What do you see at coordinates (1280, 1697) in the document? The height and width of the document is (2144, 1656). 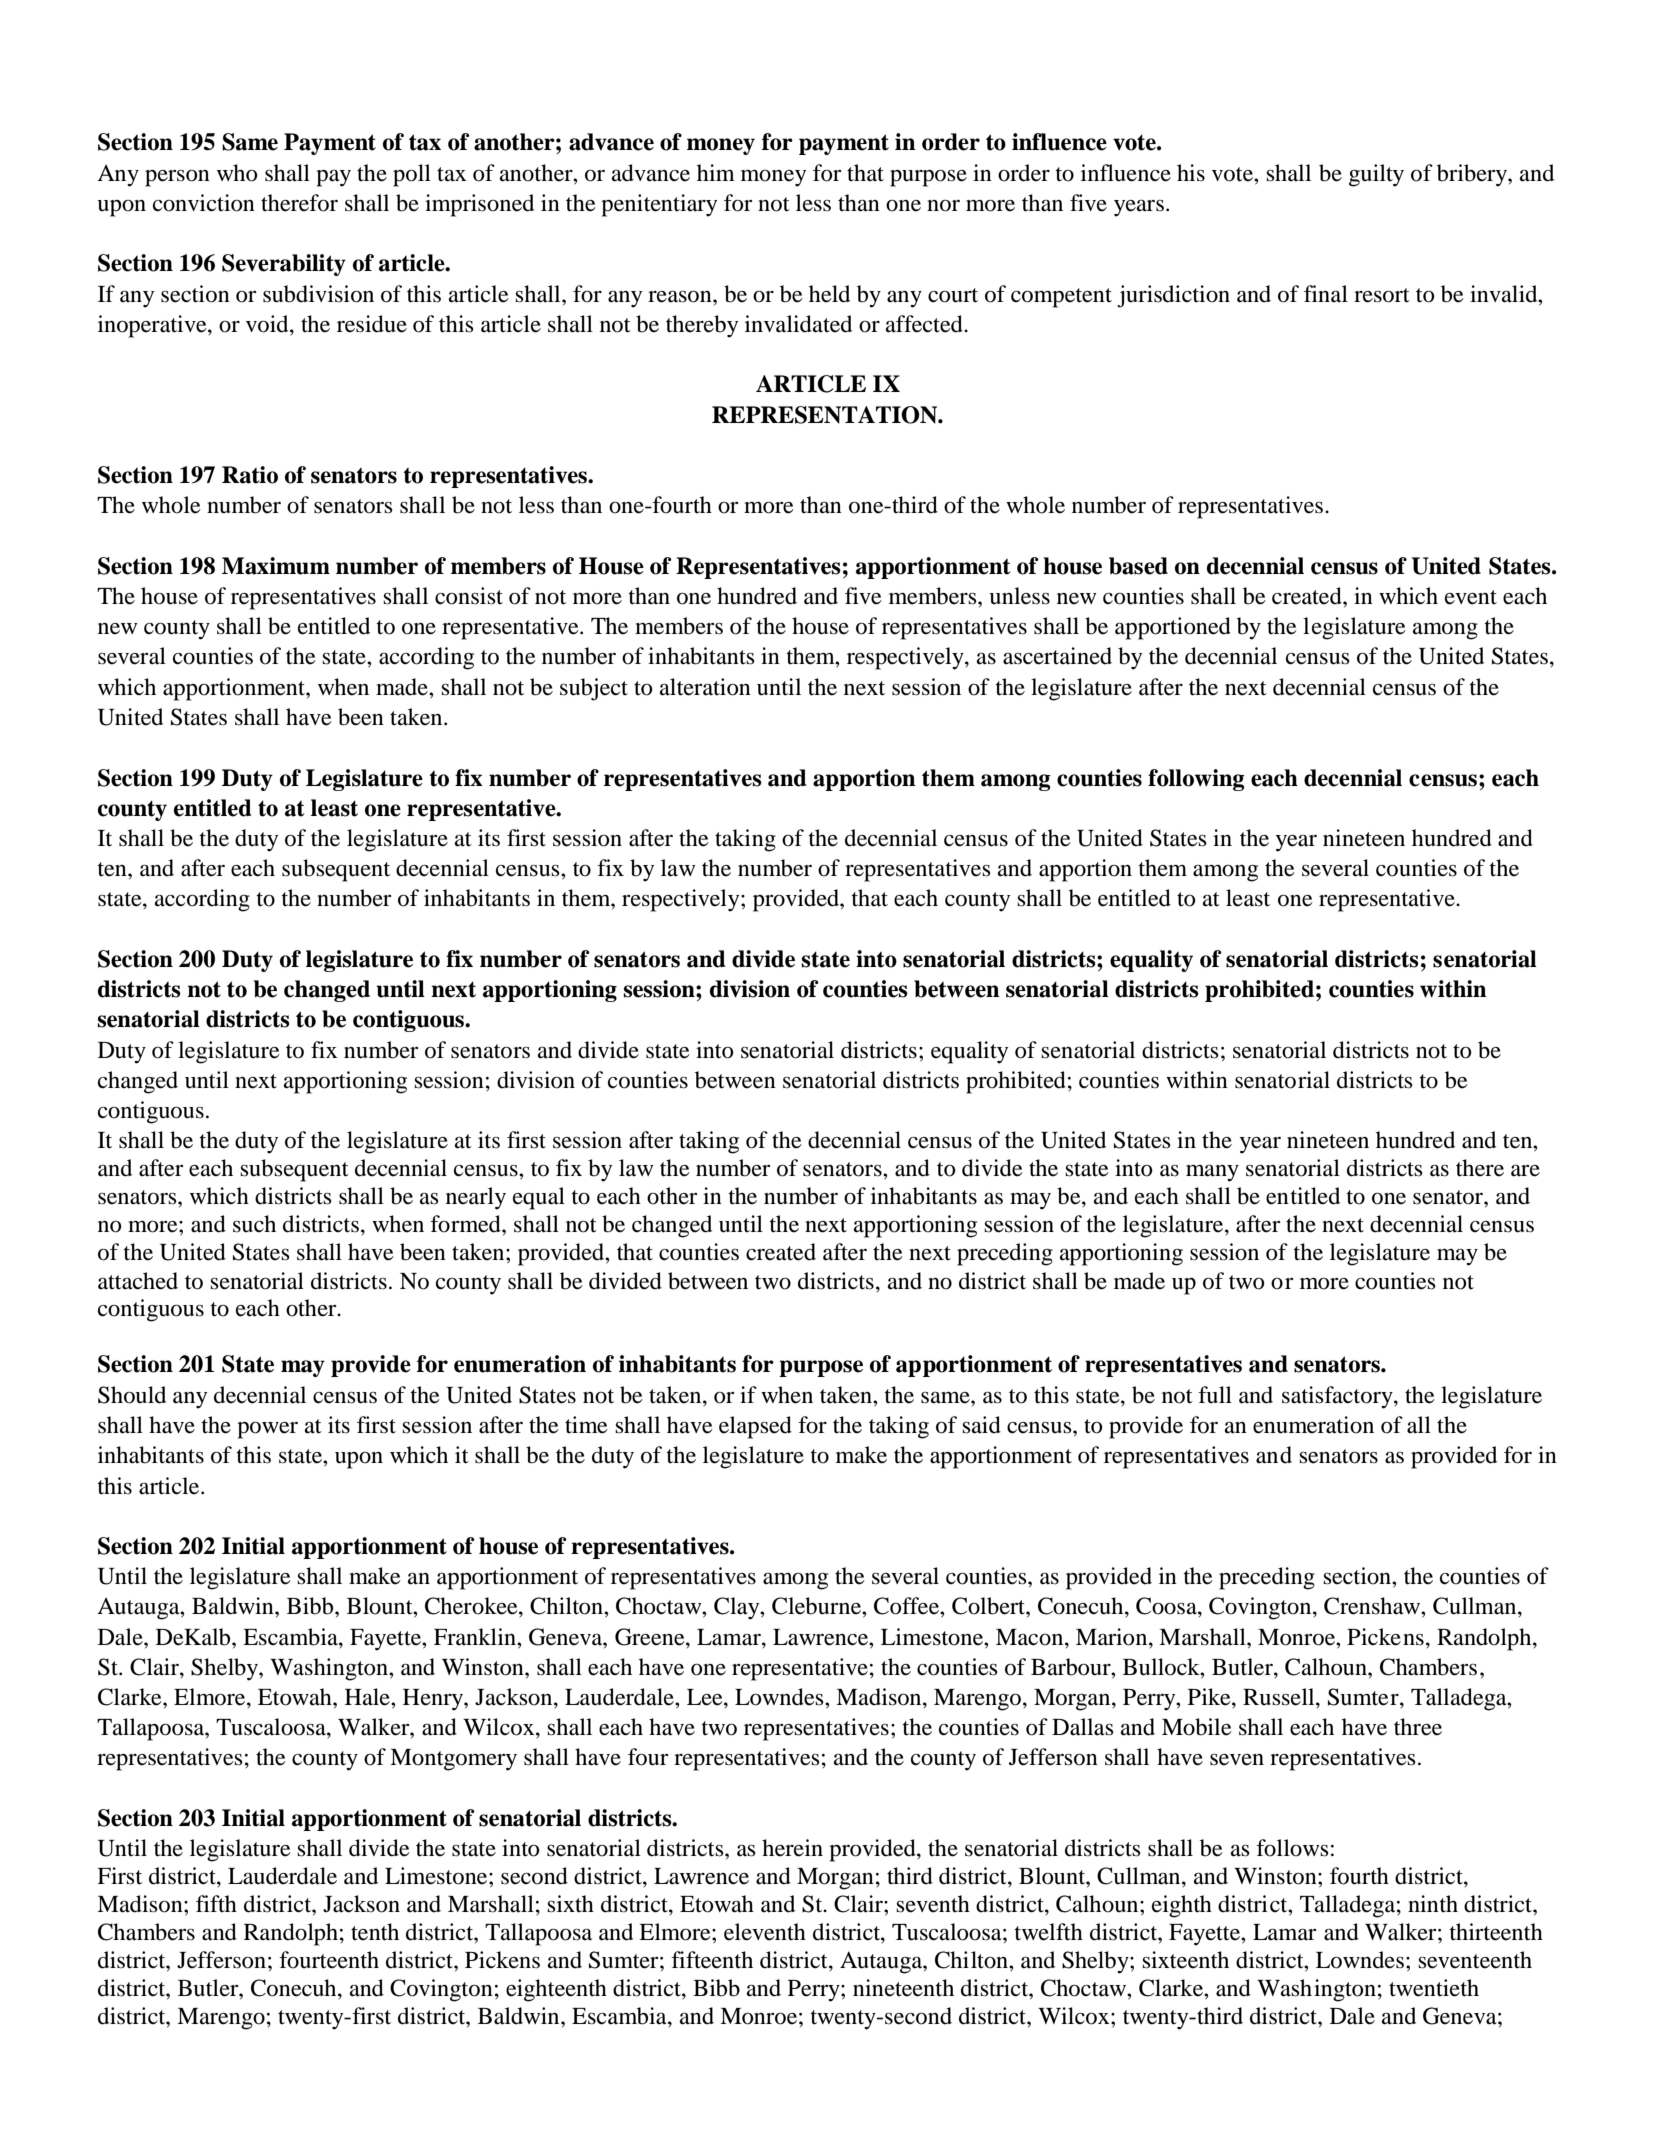 I see `Russell` at bounding box center [1280, 1697].
